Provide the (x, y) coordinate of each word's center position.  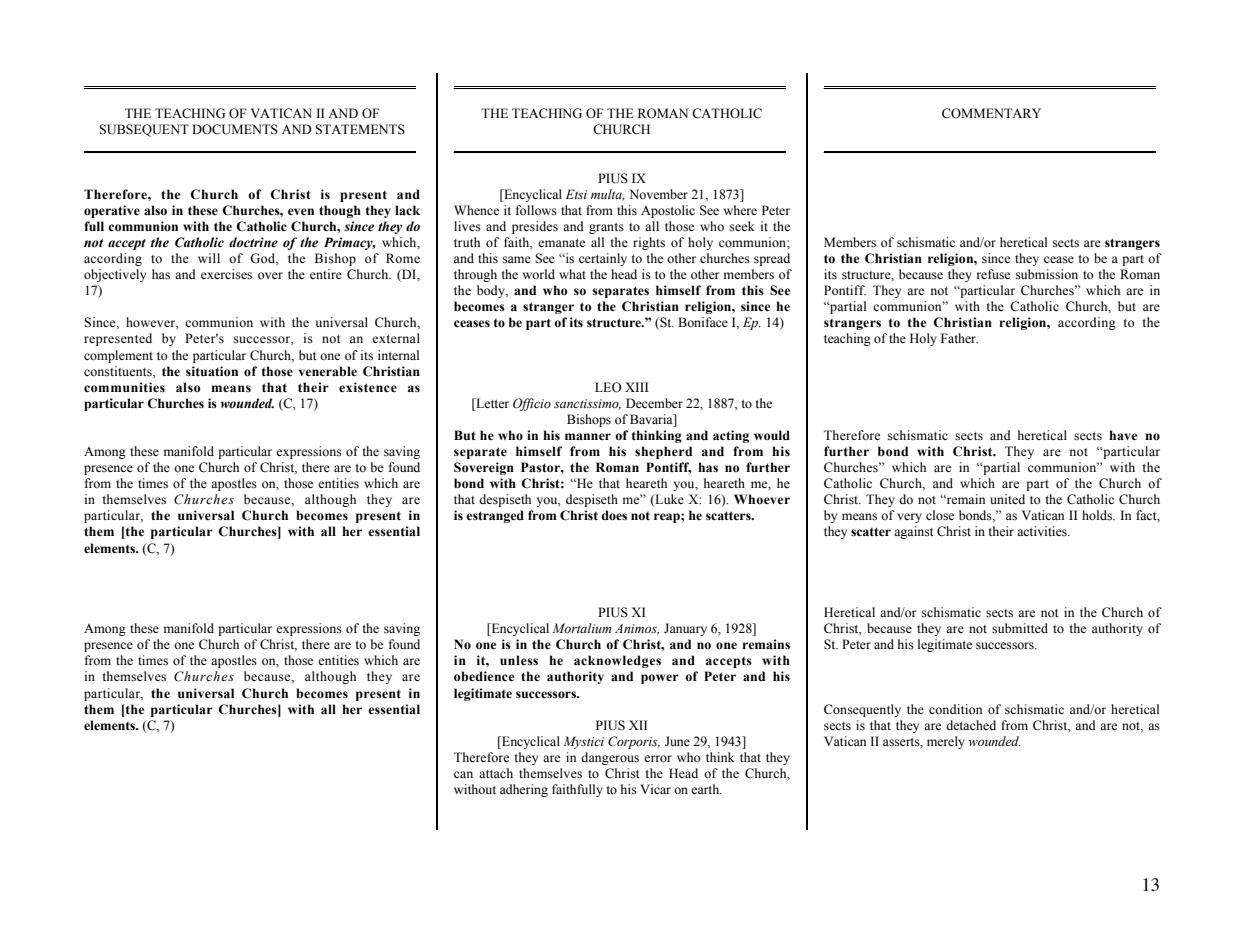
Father (959, 338)
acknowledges (617, 661)
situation (212, 371)
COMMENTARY (991, 113)
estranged (495, 516)
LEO (608, 387)
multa (607, 195)
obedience (484, 676)
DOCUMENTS (235, 129)
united (1007, 499)
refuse (993, 274)
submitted (1020, 628)
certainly (603, 259)
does (614, 515)
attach (496, 773)
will (209, 258)
